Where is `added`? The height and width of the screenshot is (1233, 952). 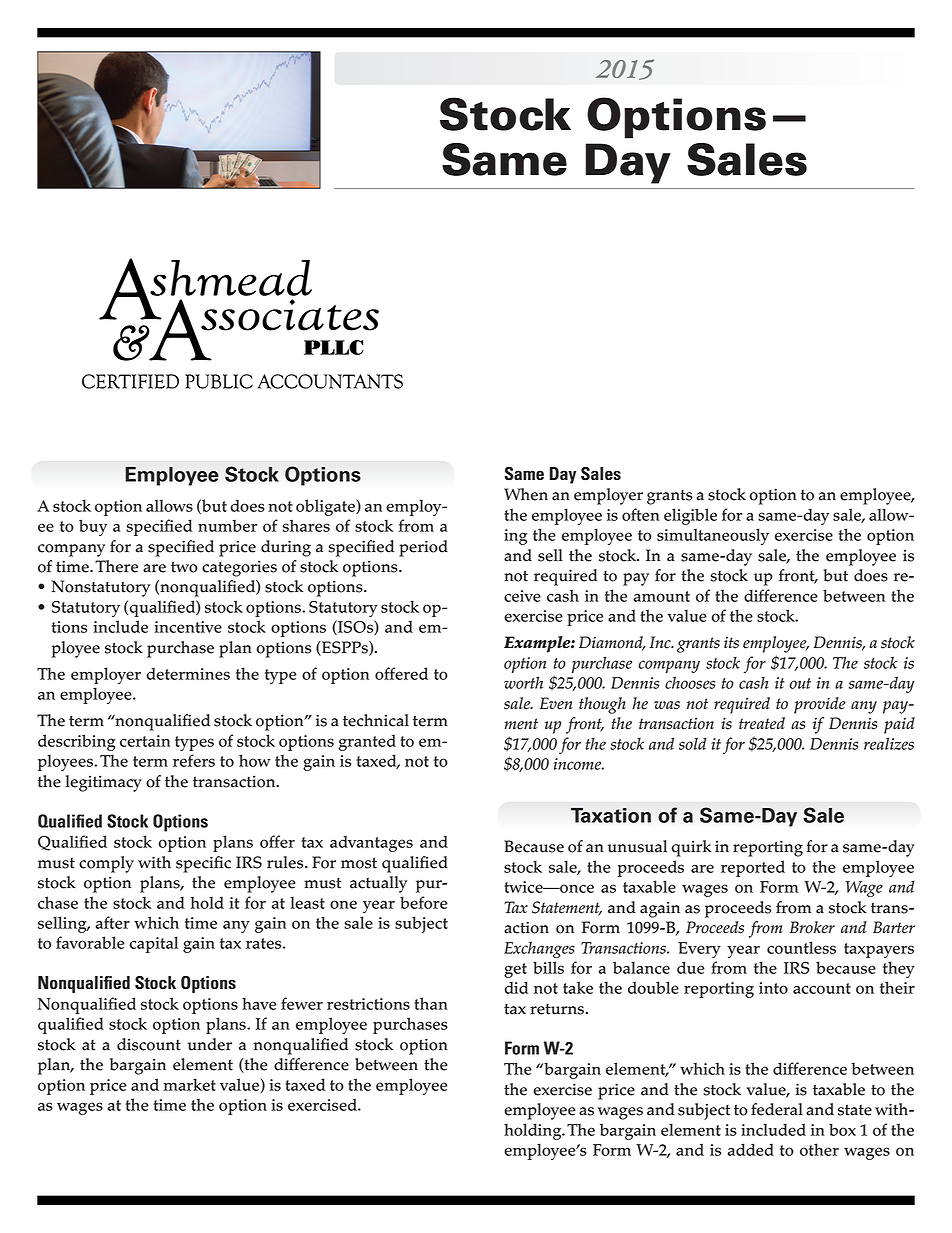
added is located at coordinates (751, 1149).
